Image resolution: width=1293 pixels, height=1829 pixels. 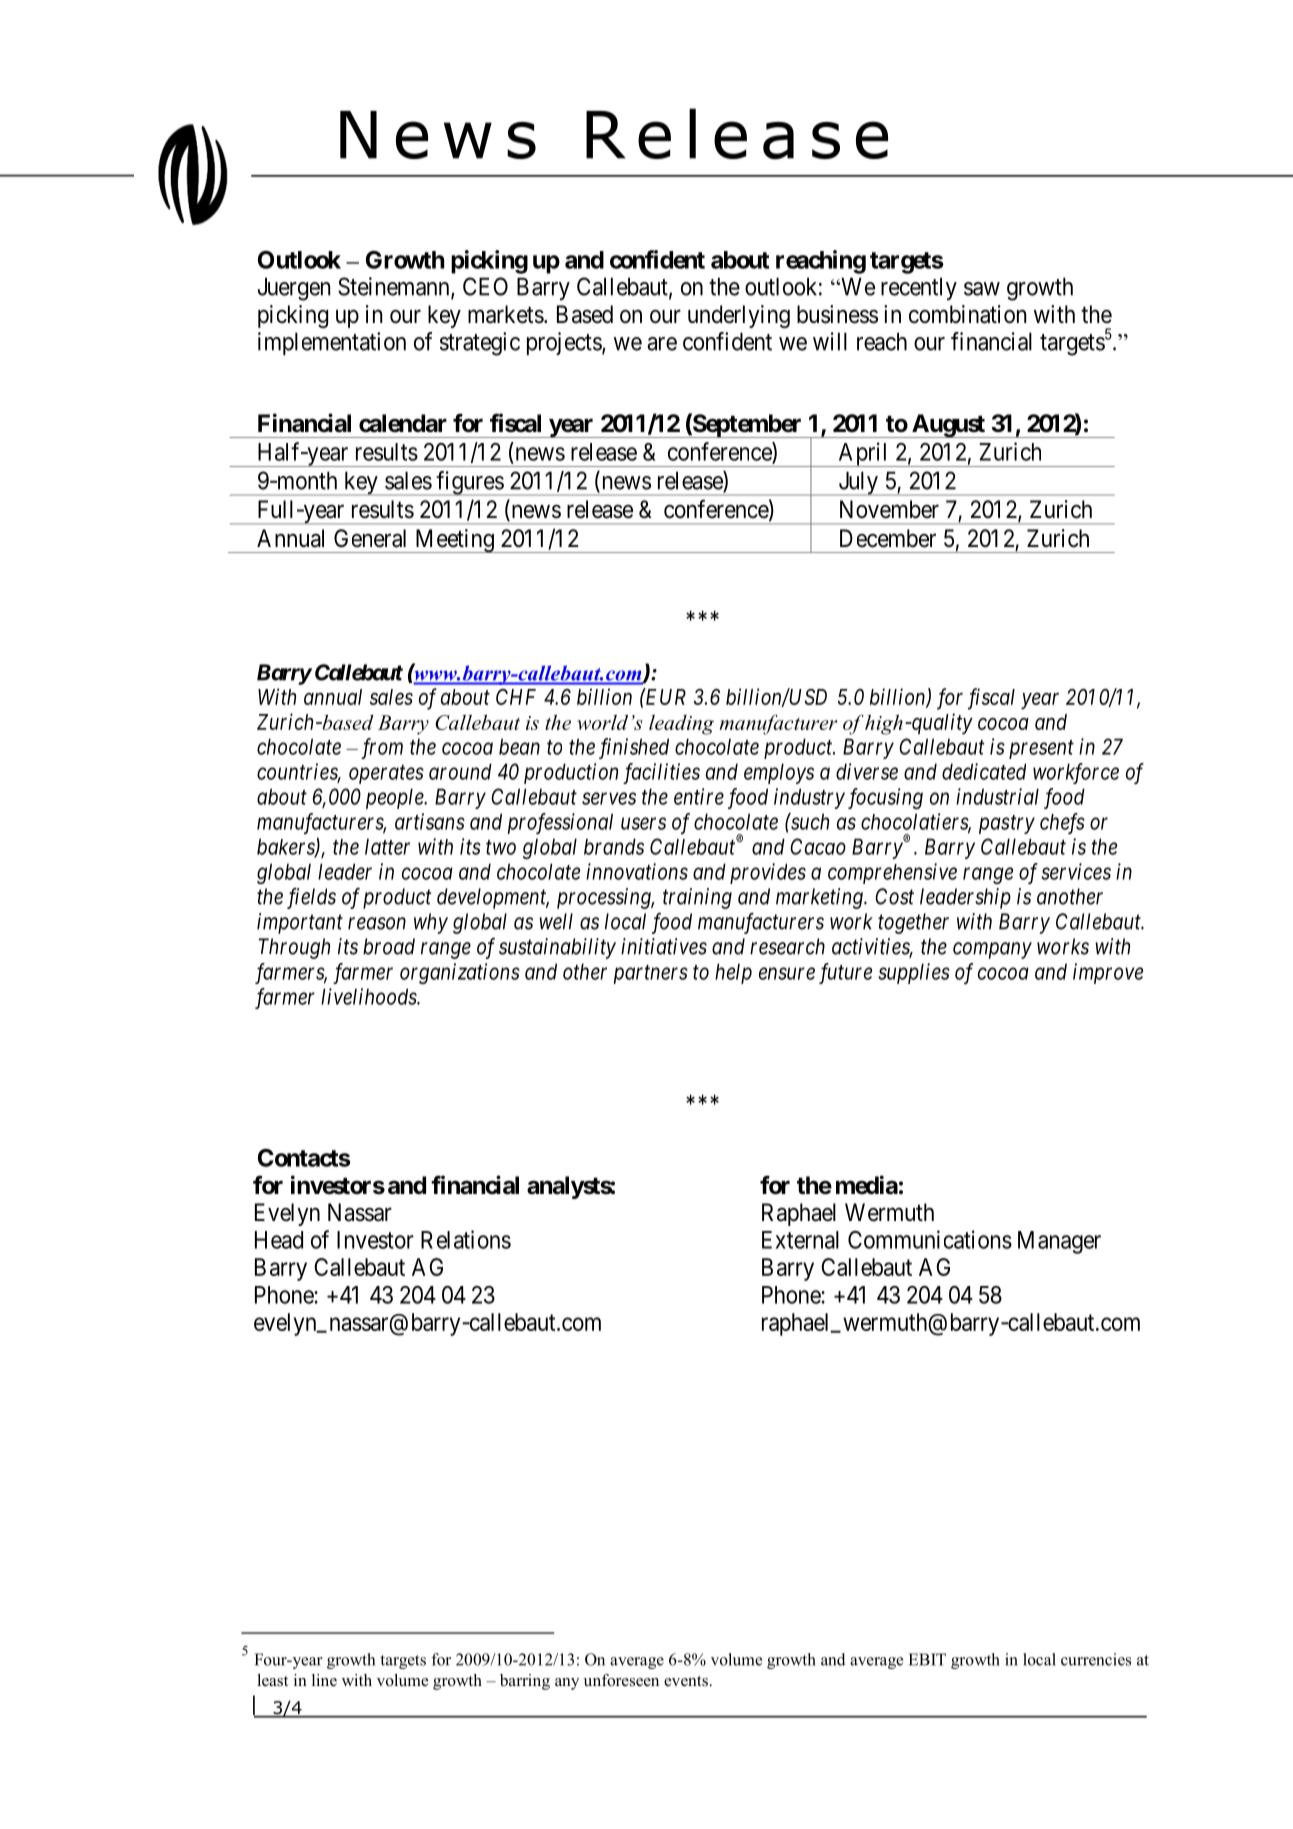 I want to click on Manager, so click(x=1059, y=1242).
